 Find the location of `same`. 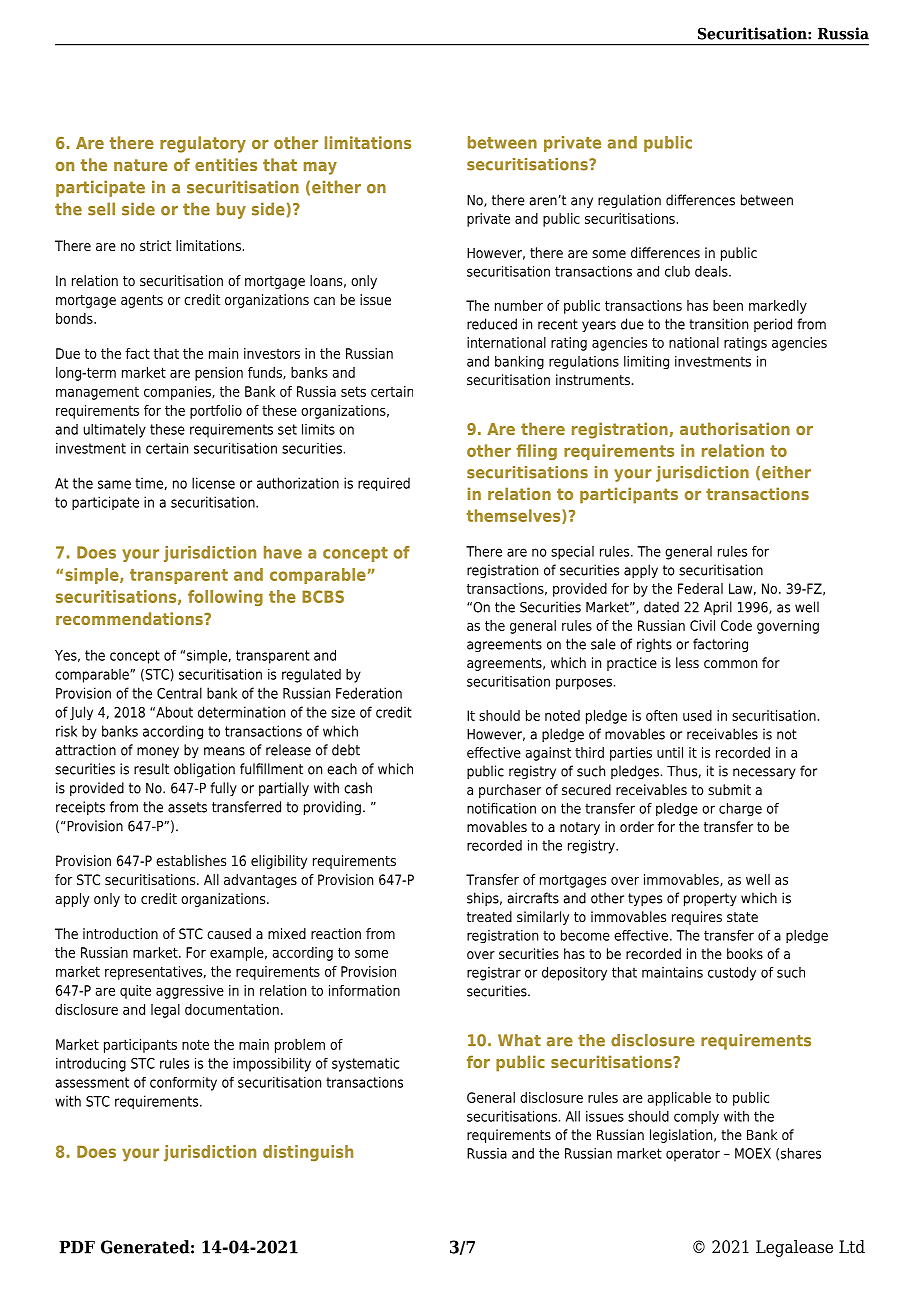

same is located at coordinates (114, 484).
